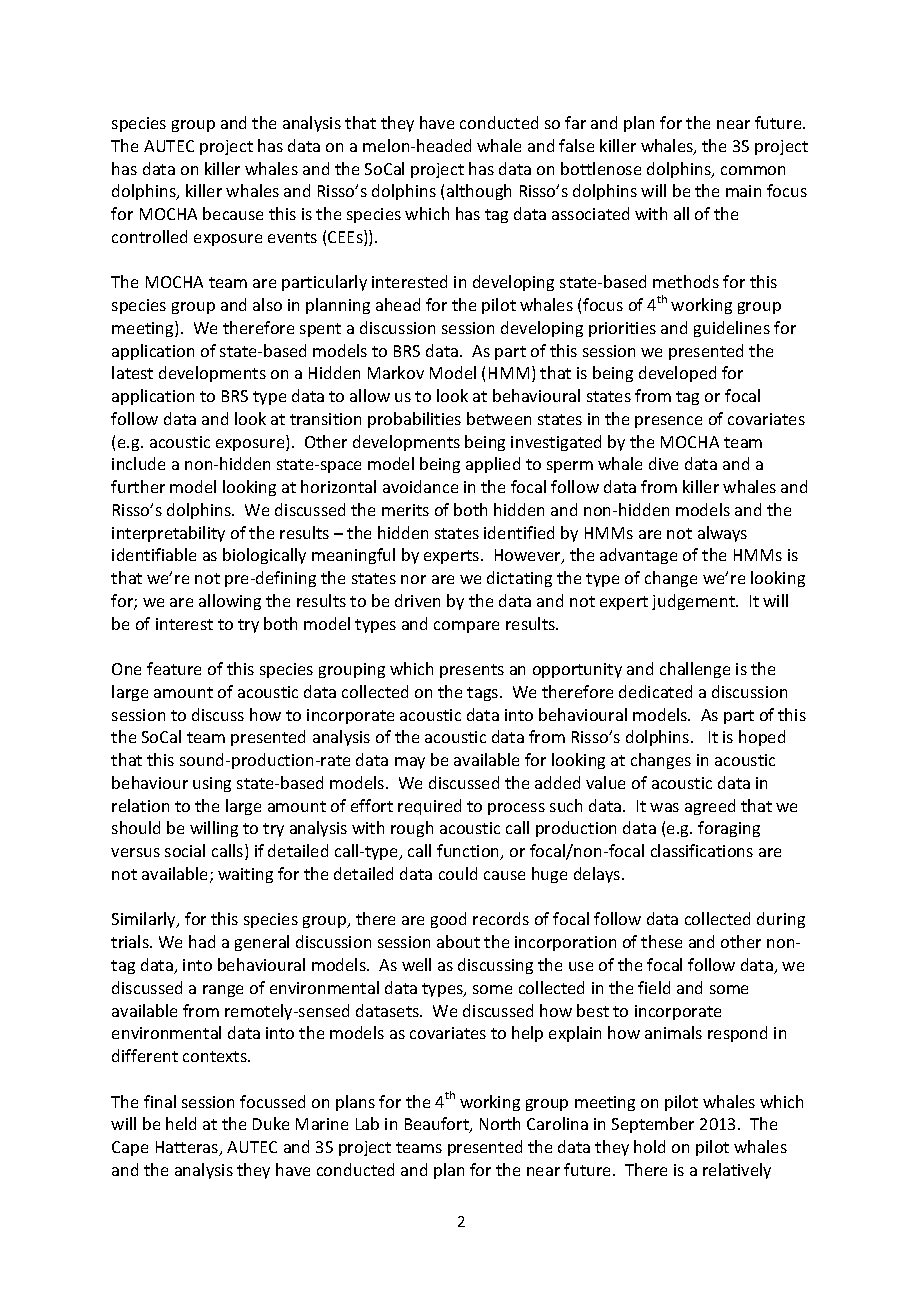  Describe the element at coordinates (466, 627) in the screenshot. I see `compare` at that location.
